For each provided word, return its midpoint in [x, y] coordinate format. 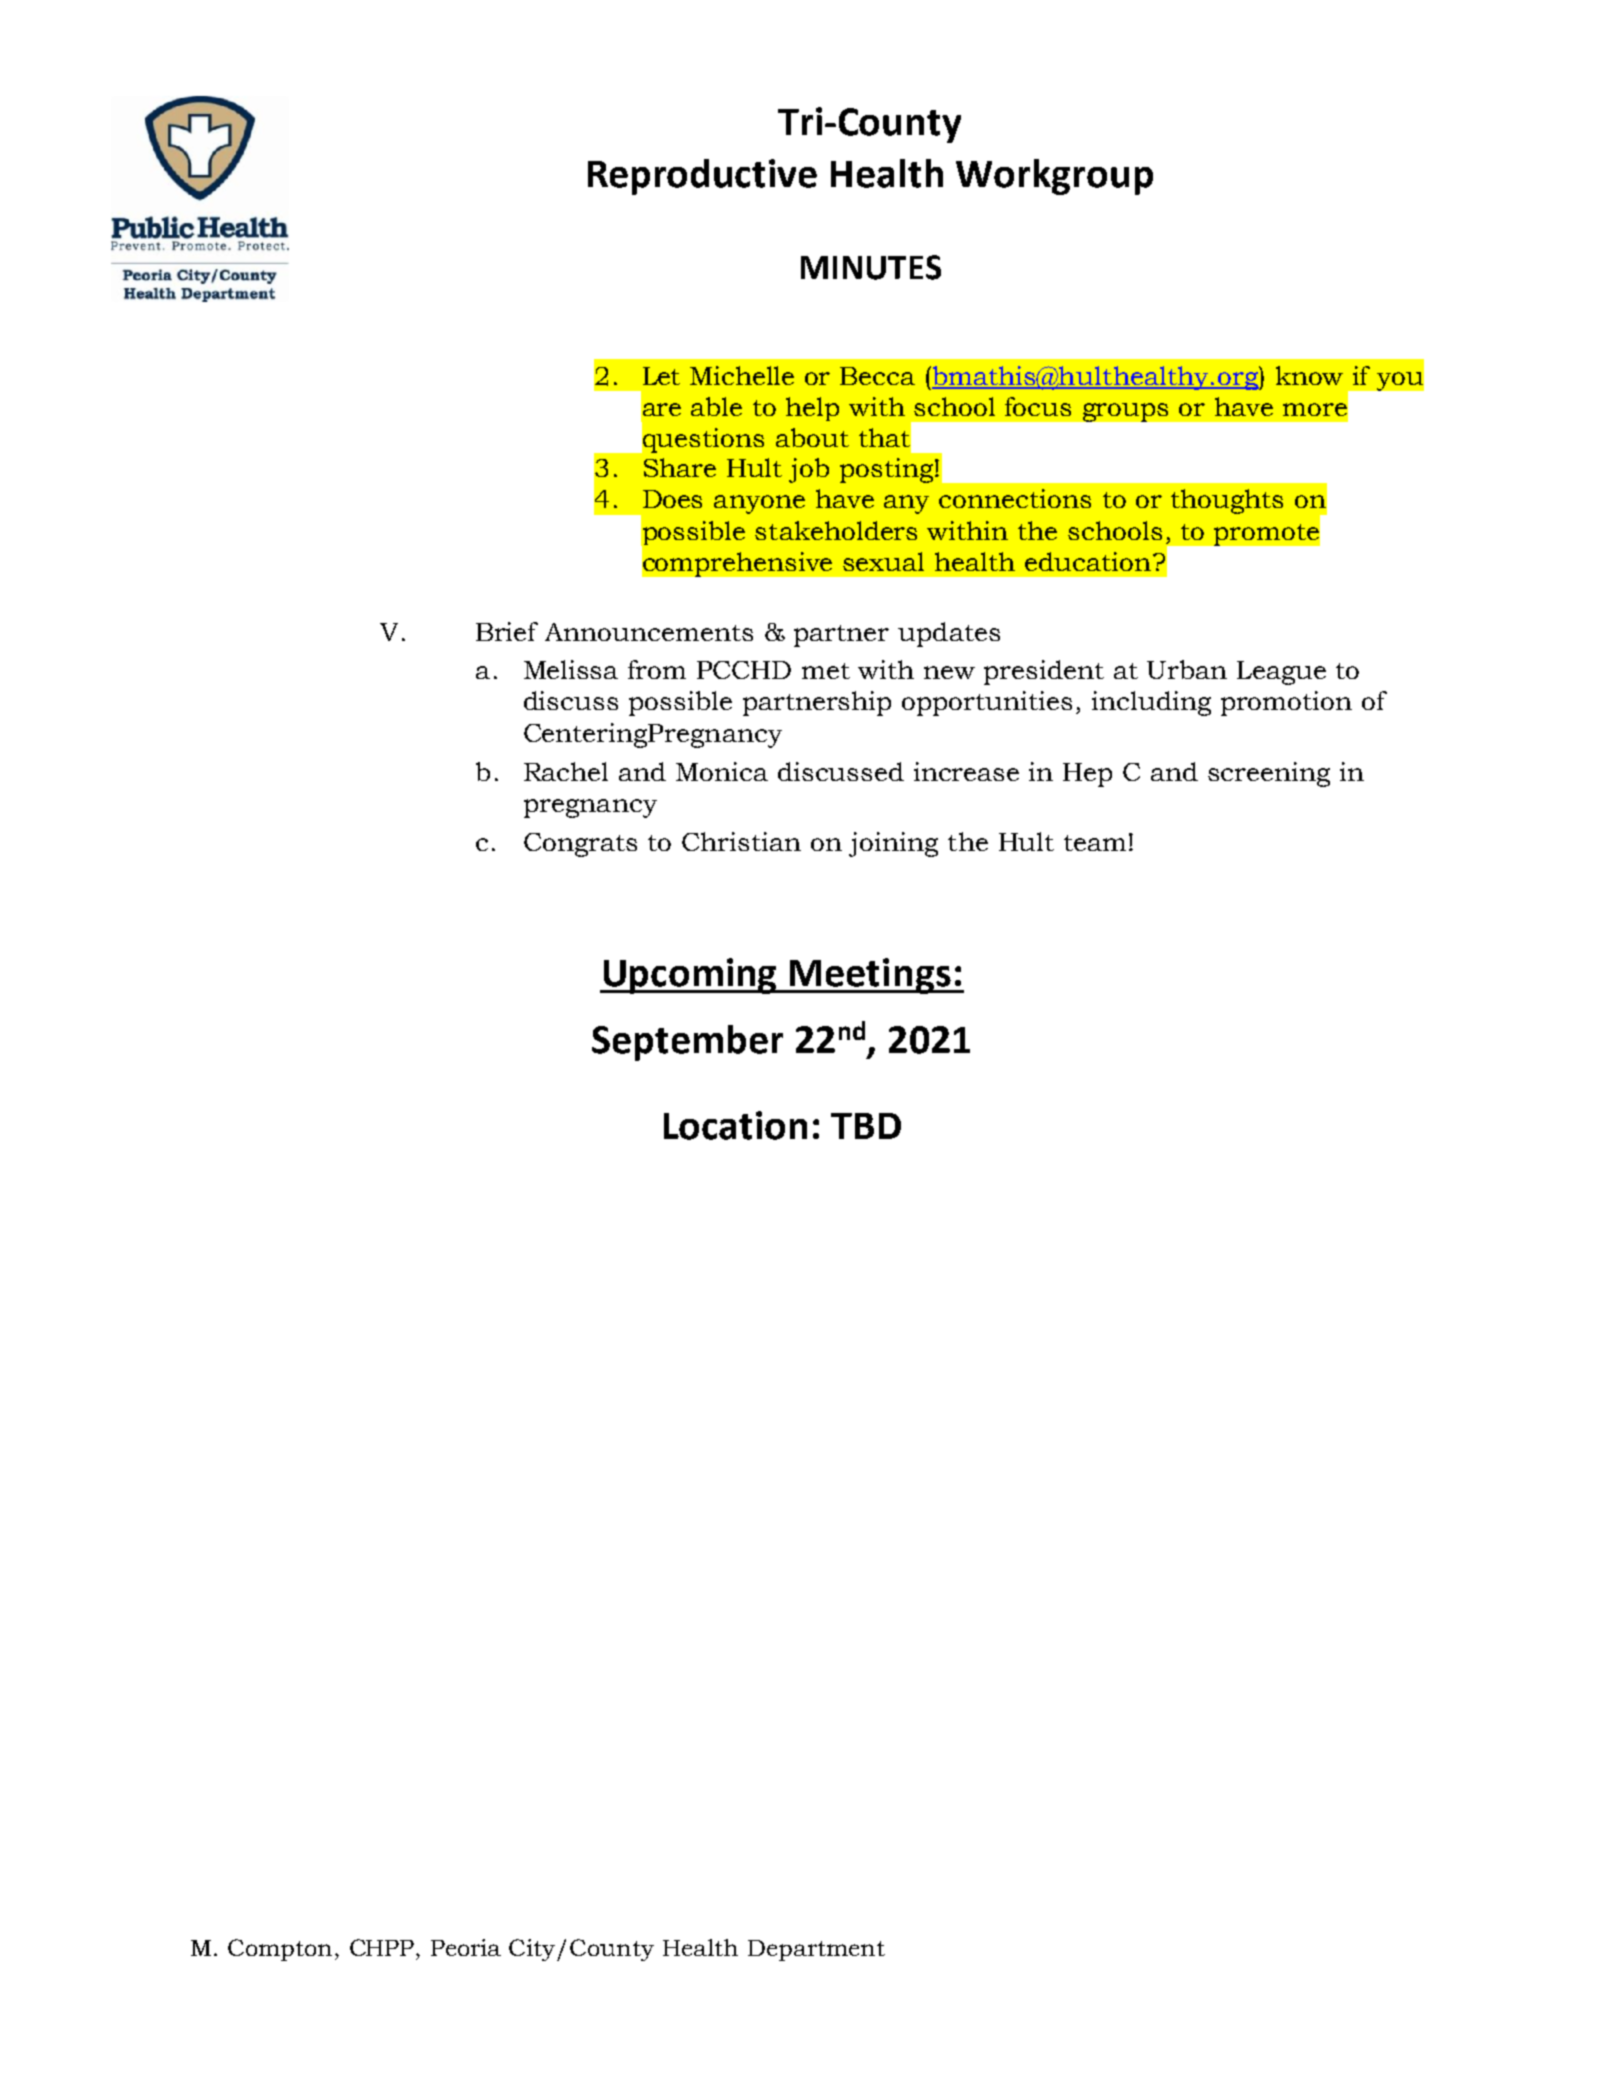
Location [735, 1125]
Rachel [566, 771]
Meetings [871, 976]
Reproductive [702, 177]
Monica [722, 771]
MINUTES [871, 267]
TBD [866, 1126]
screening [1269, 774]
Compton [280, 1950]
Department [816, 1950]
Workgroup [1054, 177]
